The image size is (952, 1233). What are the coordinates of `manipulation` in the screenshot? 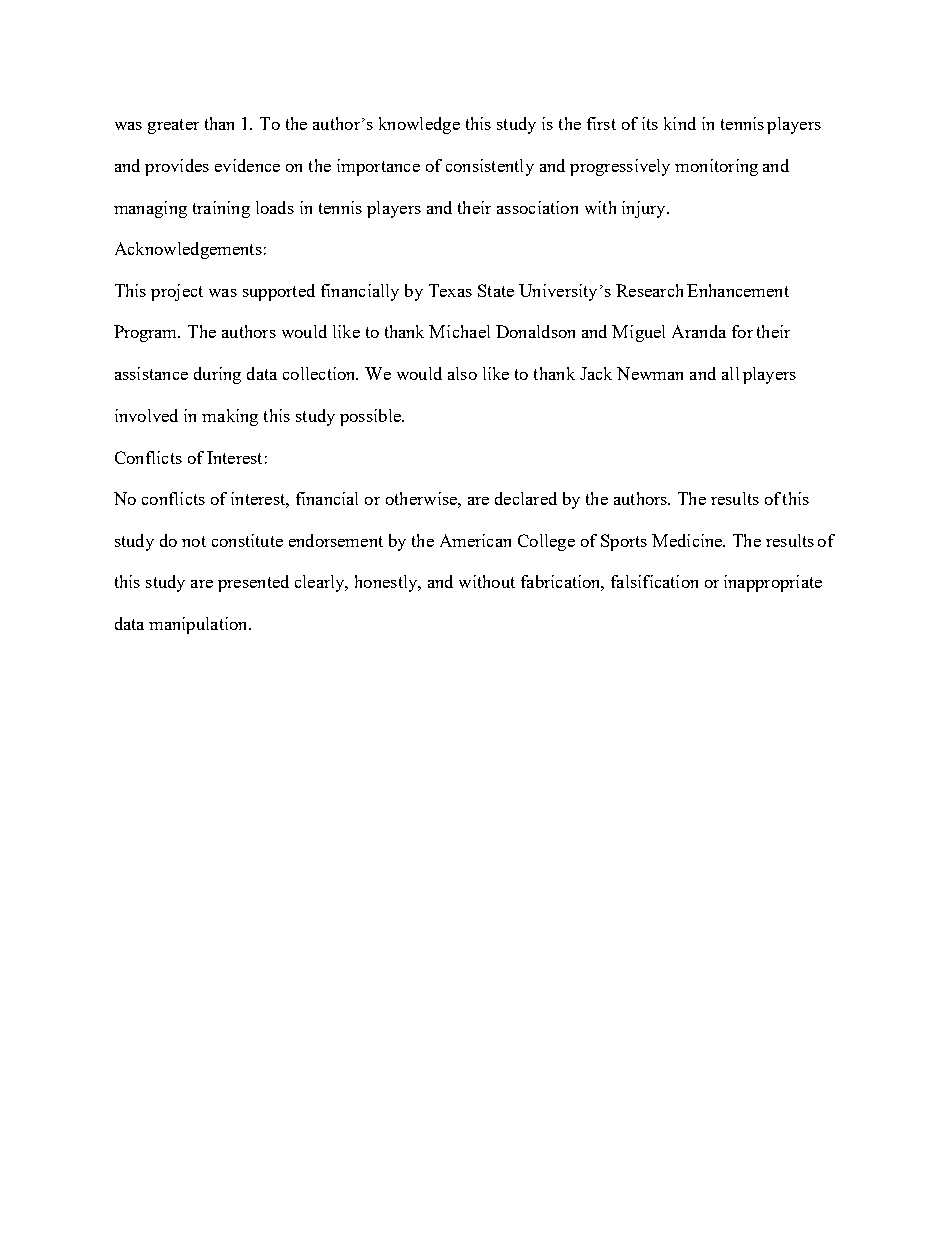 It's located at (199, 625).
